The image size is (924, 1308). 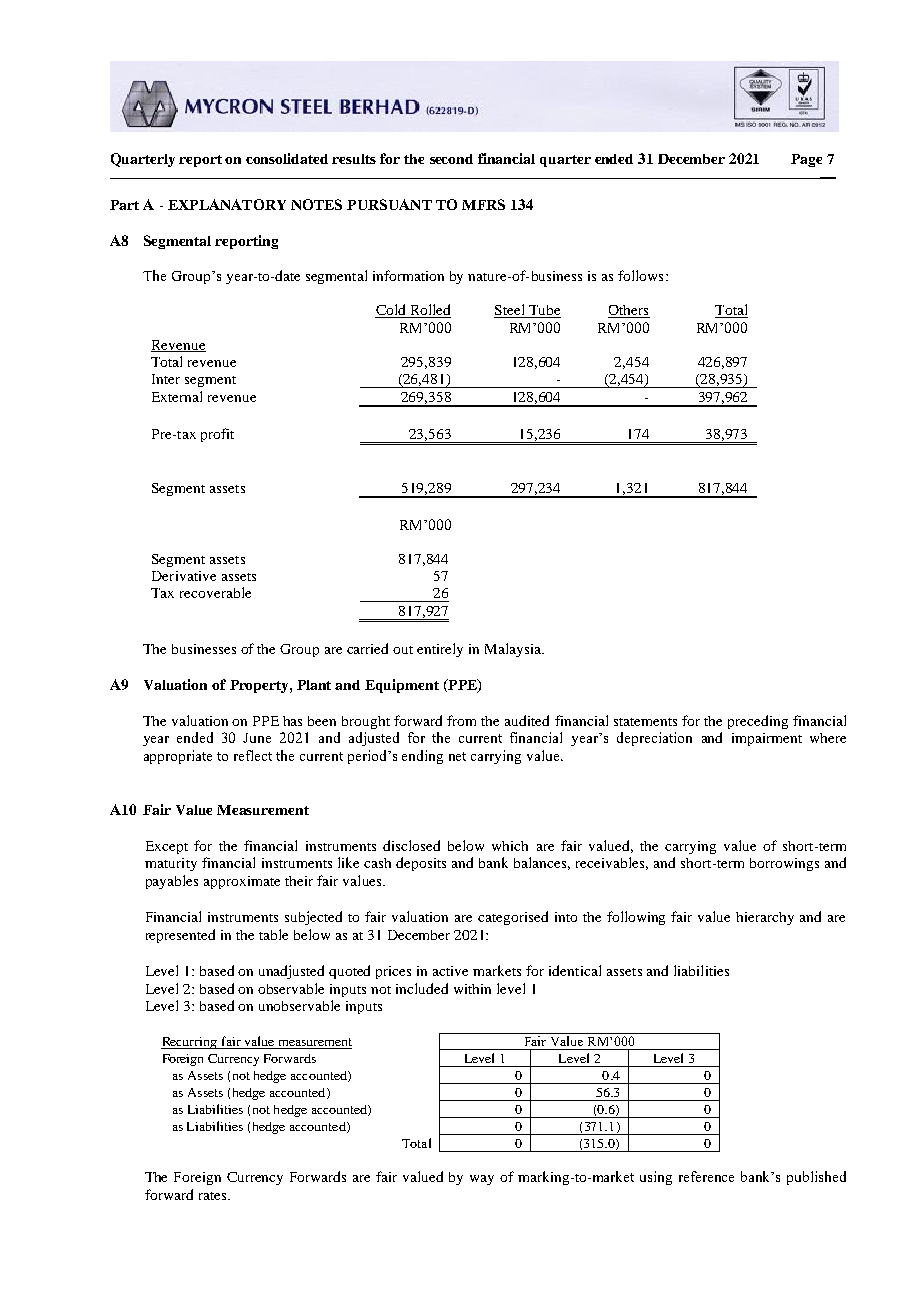 What do you see at coordinates (184, 576) in the document?
I see `Derivative` at bounding box center [184, 576].
